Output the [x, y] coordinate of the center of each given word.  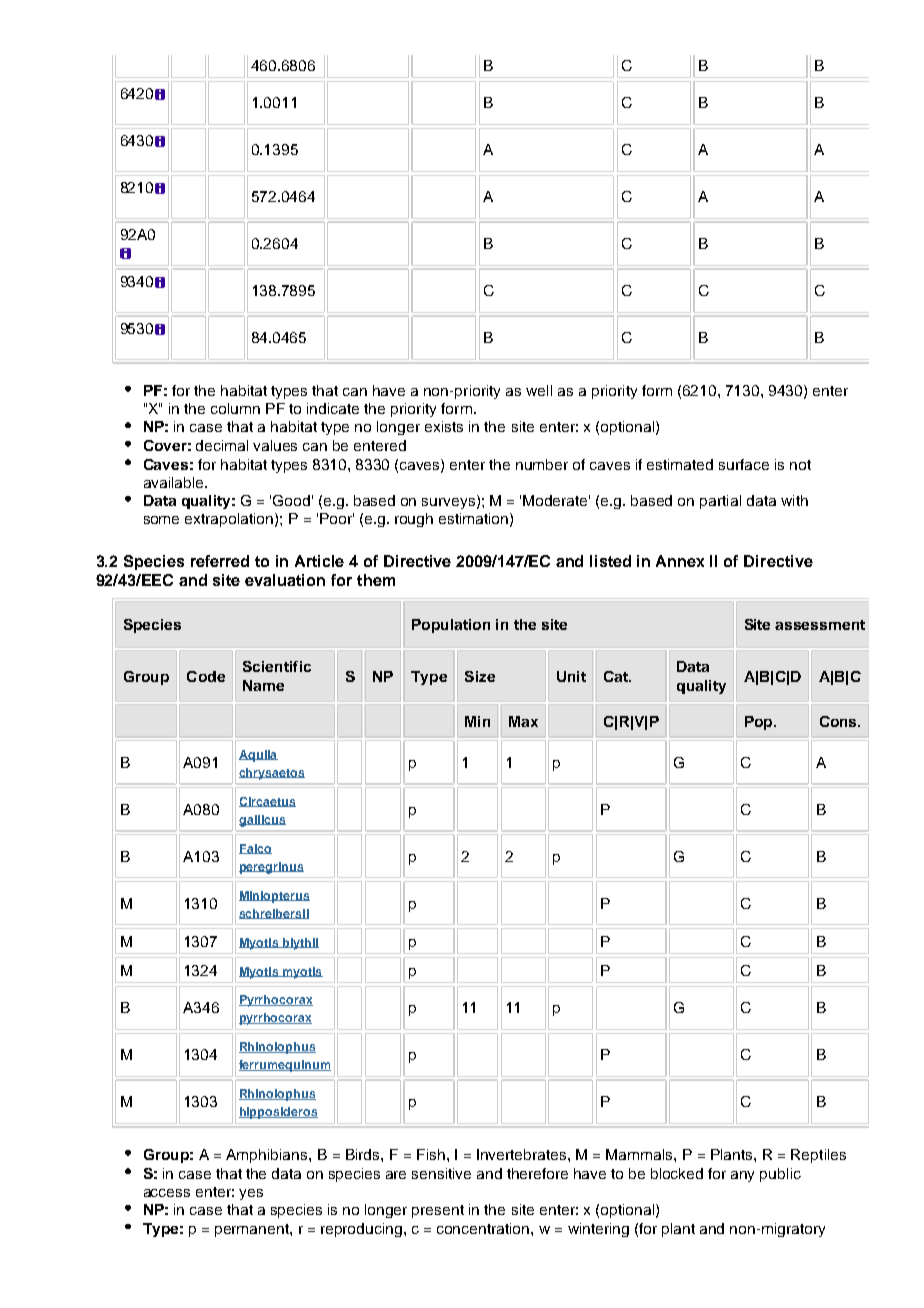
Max [523, 721]
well [539, 390]
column [235, 408]
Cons [839, 721]
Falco [255, 849]
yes [251, 1194]
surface [744, 464]
